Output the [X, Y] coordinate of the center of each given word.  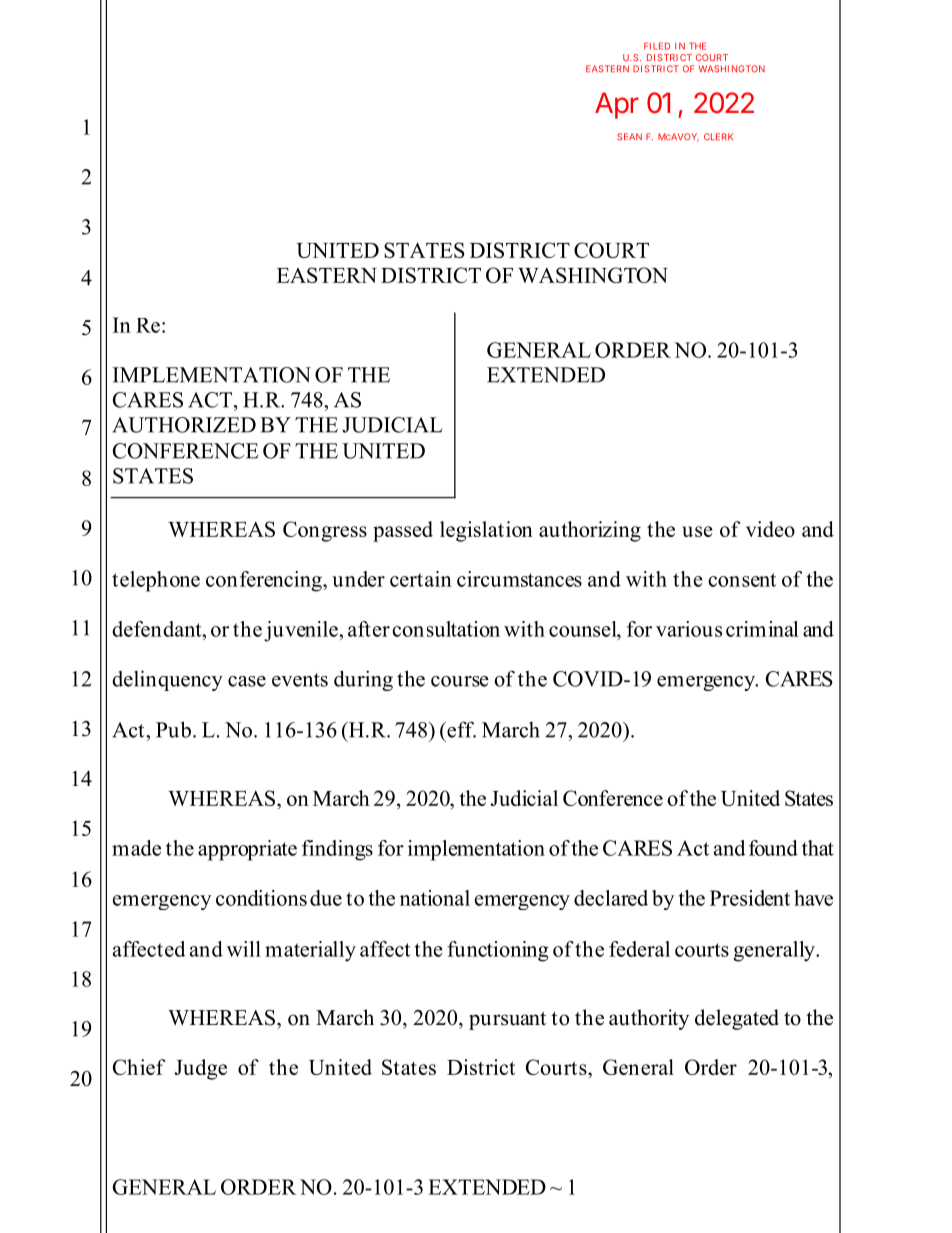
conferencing [265, 581]
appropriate [247, 850]
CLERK [718, 136]
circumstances [519, 579]
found [773, 848]
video [770, 529]
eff [460, 729]
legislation [486, 531]
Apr [617, 105]
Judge [200, 1069]
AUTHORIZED [184, 425]
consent [742, 580]
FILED [657, 46]
